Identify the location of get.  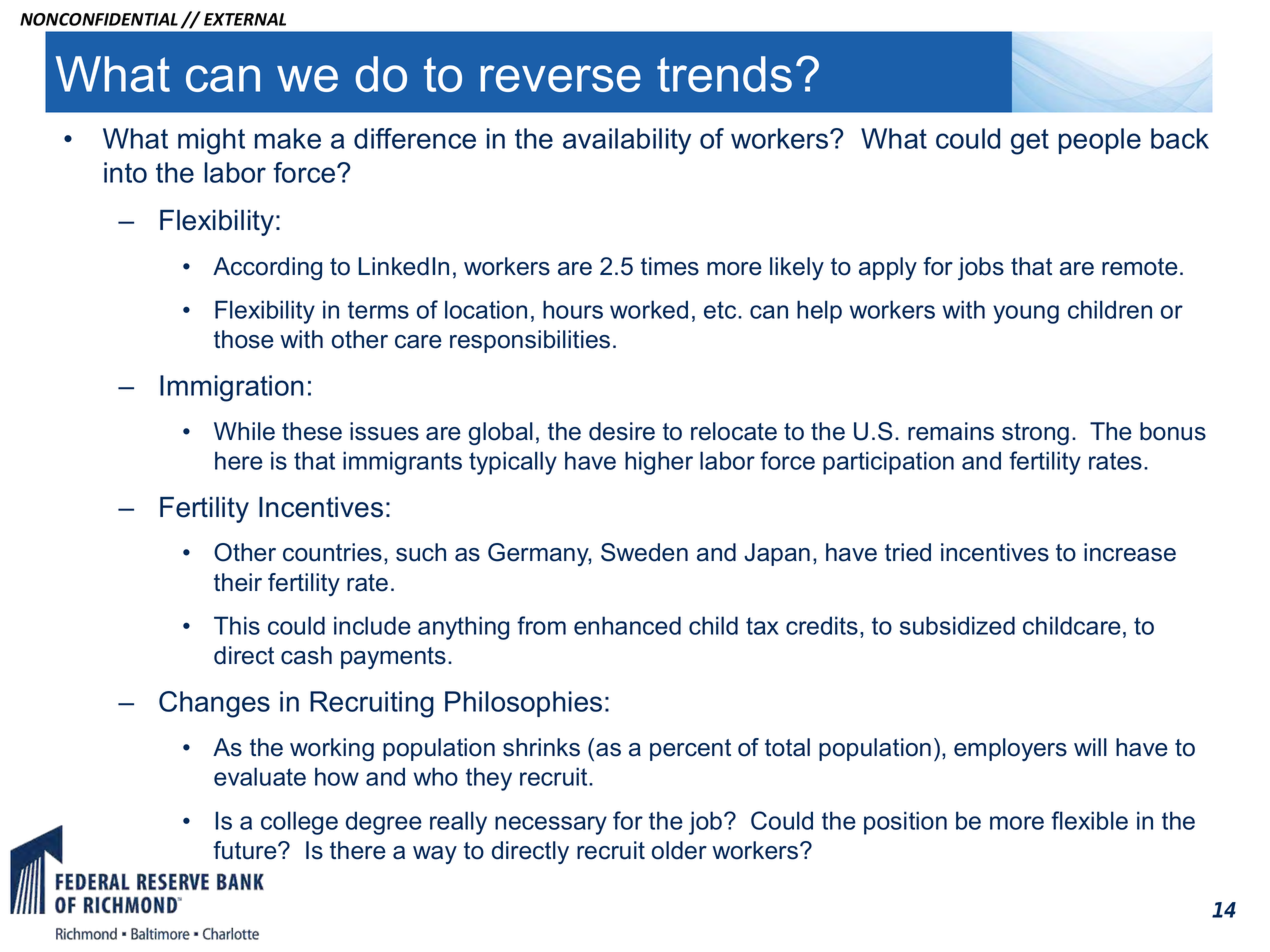
(1030, 142).
